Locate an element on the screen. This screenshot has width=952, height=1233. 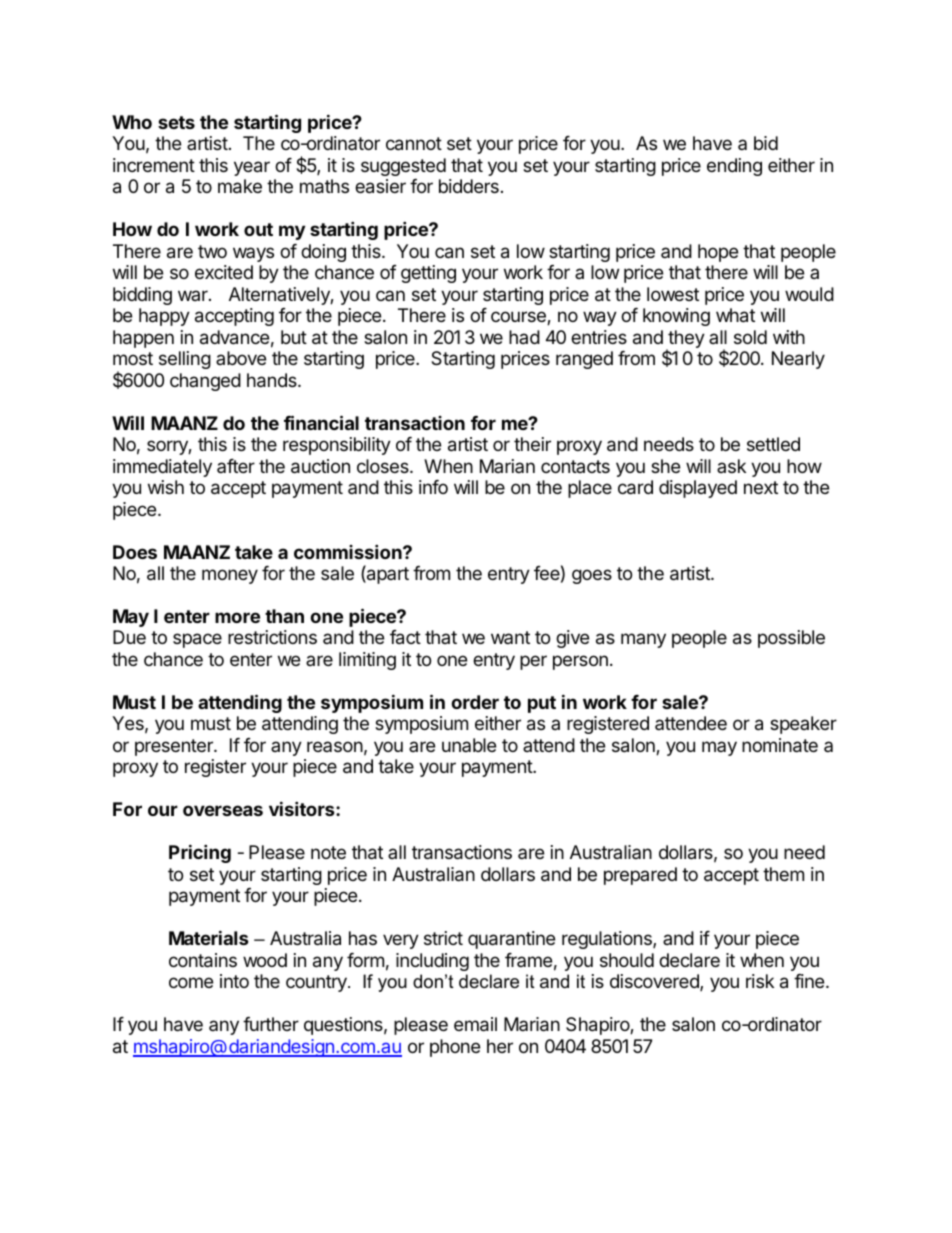
overseas is located at coordinates (223, 810).
